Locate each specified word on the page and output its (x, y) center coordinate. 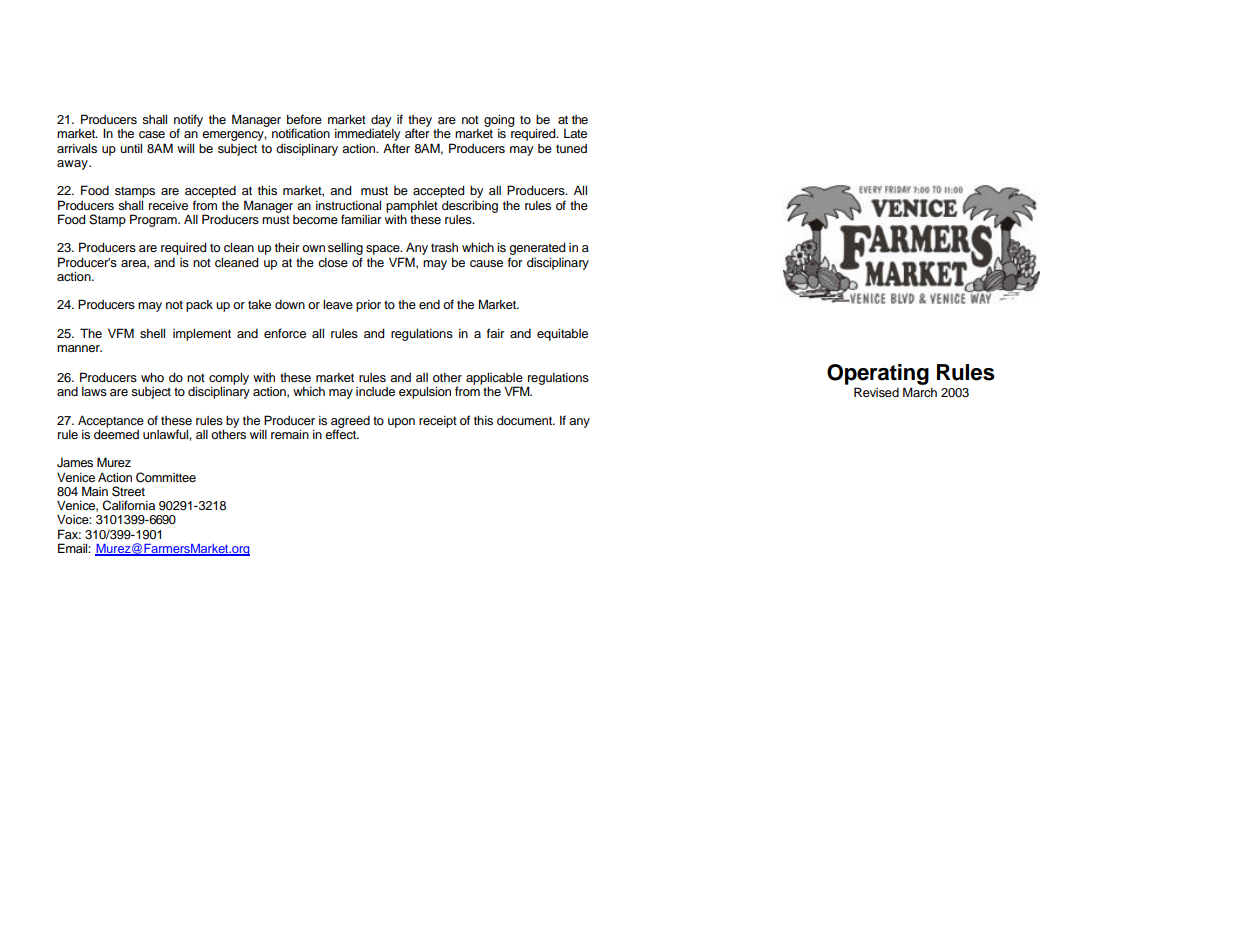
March (920, 392)
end (429, 304)
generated (537, 248)
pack (199, 306)
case (152, 134)
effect (342, 433)
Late (575, 133)
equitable (562, 334)
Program (154, 220)
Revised (876, 392)
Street (128, 491)
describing (470, 206)
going (499, 120)
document (526, 420)
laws (94, 391)
